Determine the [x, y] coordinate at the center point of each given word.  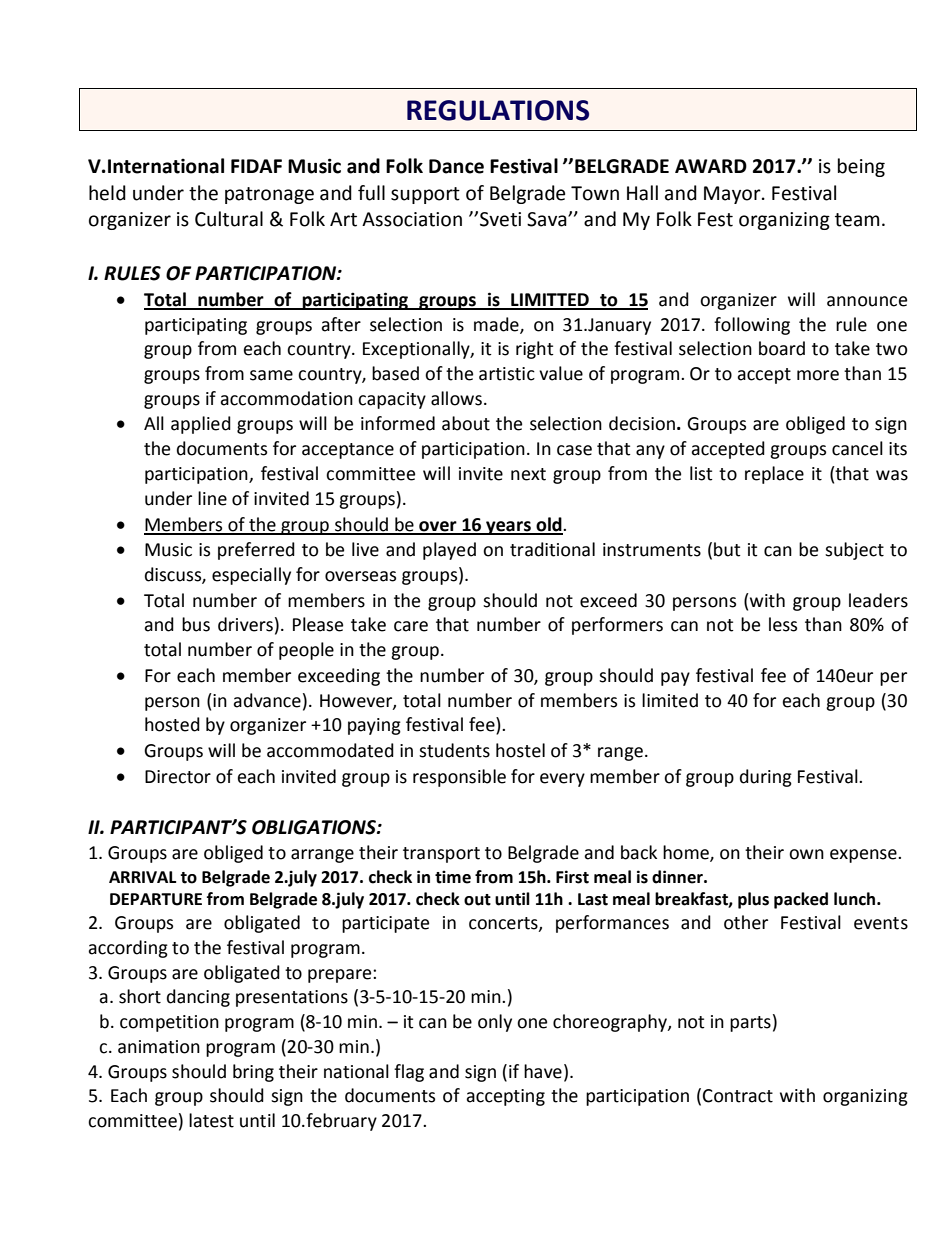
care [411, 626]
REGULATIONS [498, 110]
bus [196, 624]
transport [441, 855]
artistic [507, 374]
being [861, 167]
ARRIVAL [142, 877]
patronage [269, 195]
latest [211, 1120]
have [543, 1071]
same [271, 375]
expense [864, 856]
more [818, 375]
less [783, 624]
